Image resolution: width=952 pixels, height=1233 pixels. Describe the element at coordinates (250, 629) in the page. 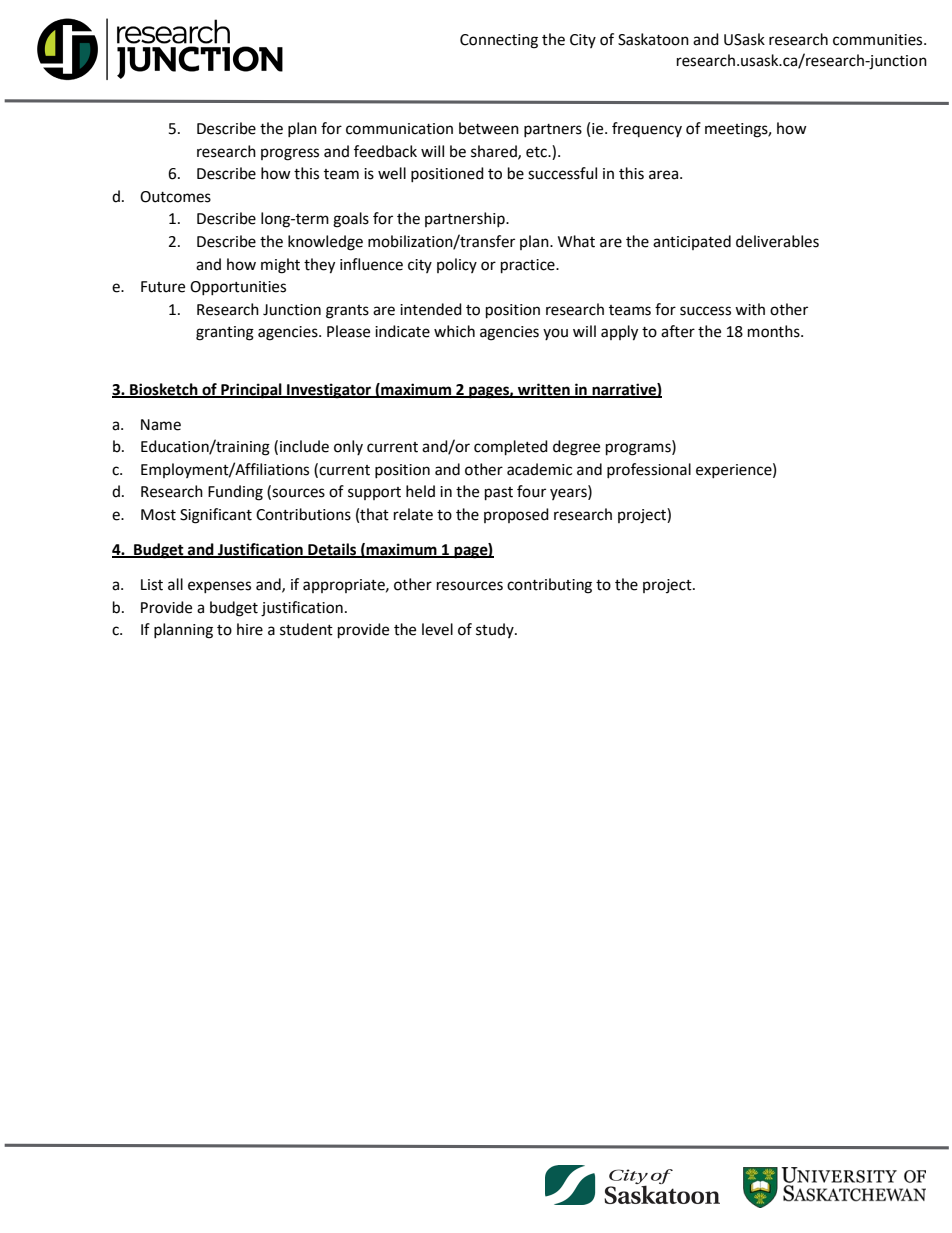

I see `hire` at that location.
